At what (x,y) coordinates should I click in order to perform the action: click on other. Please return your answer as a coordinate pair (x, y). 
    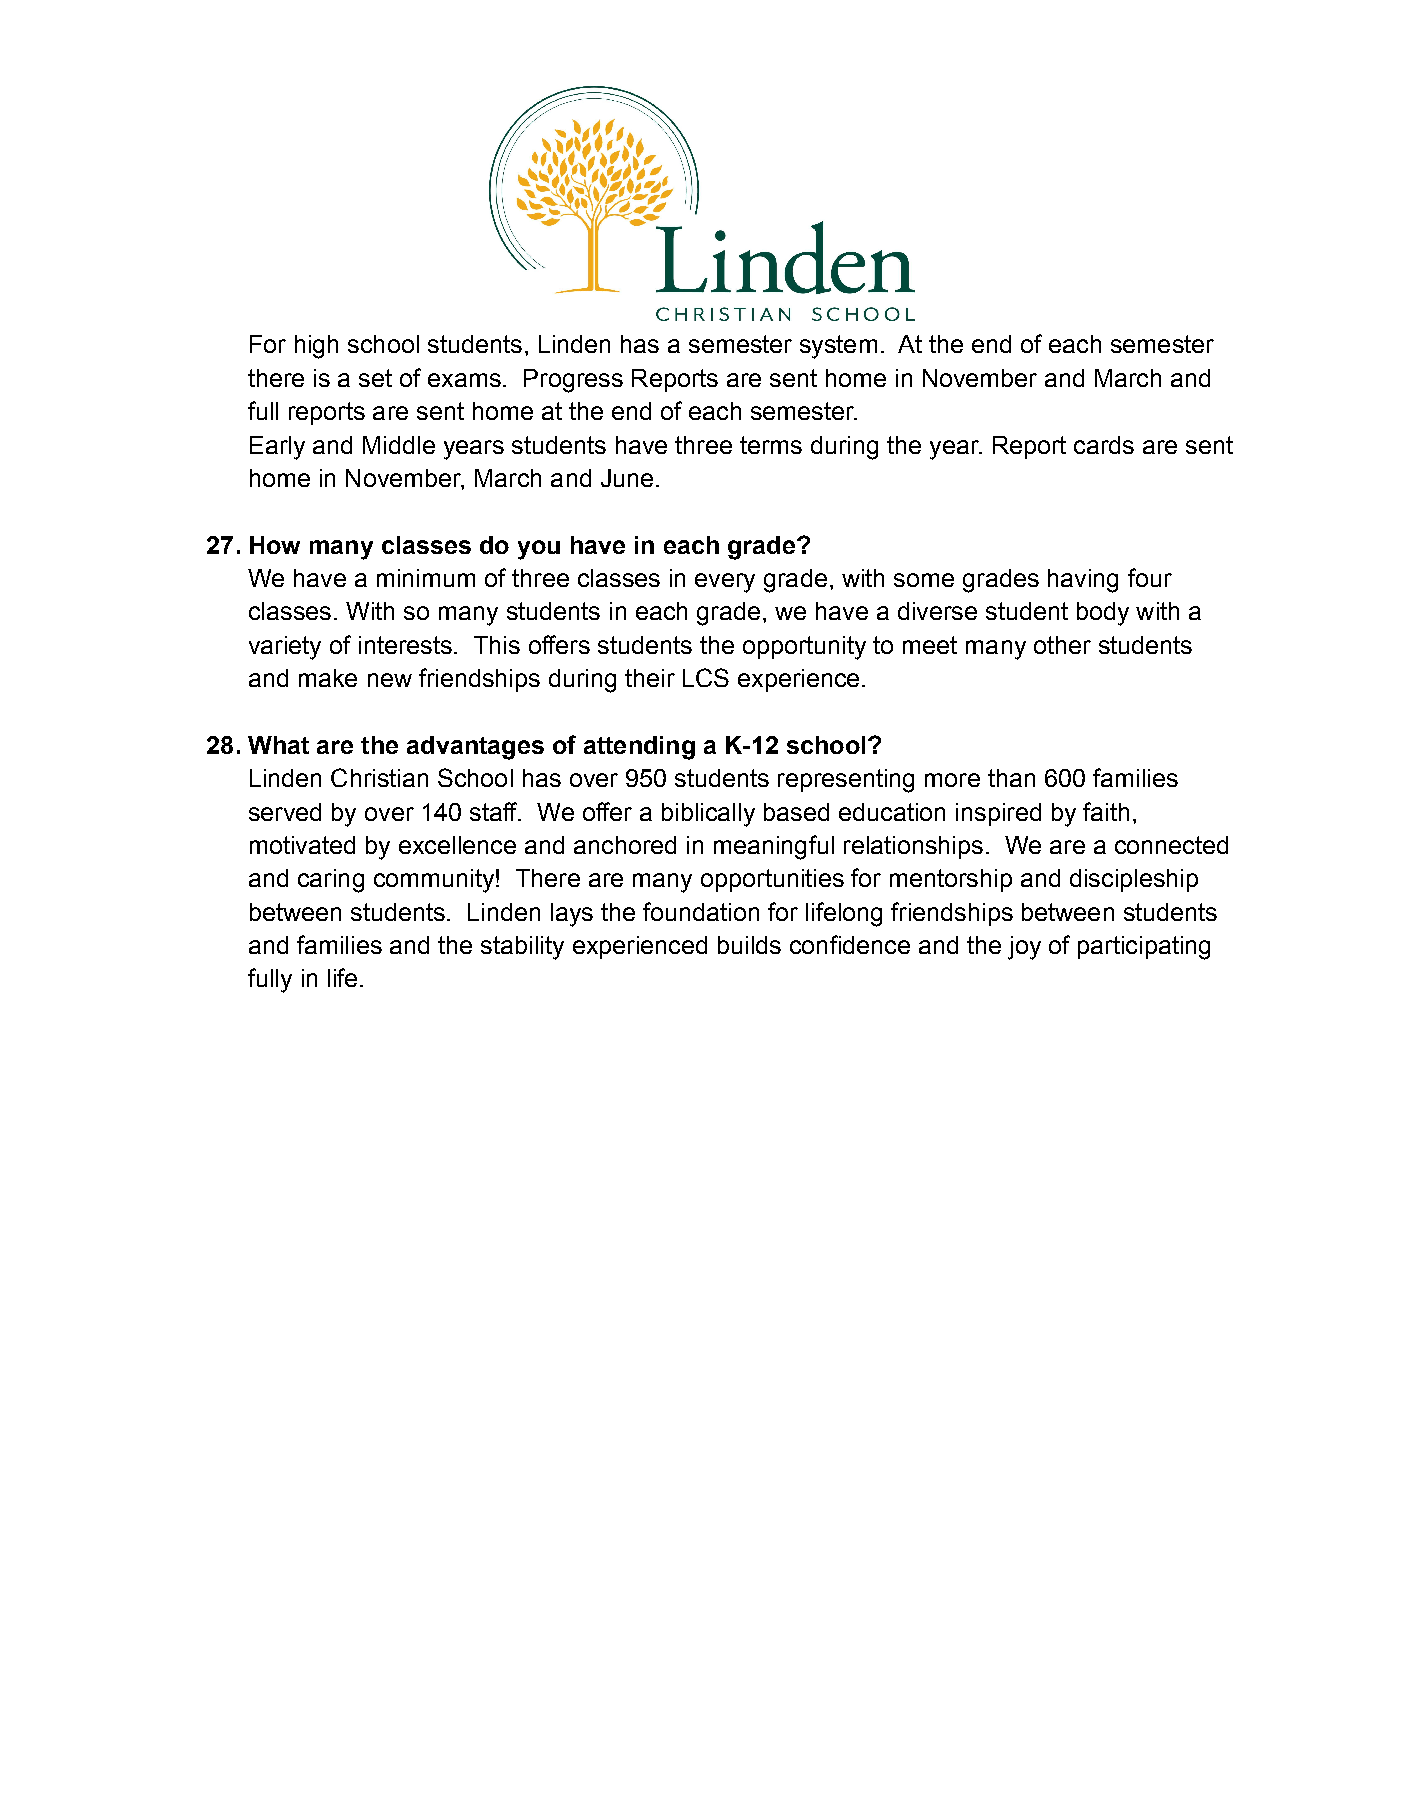
    Looking at the image, I should click on (1062, 645).
